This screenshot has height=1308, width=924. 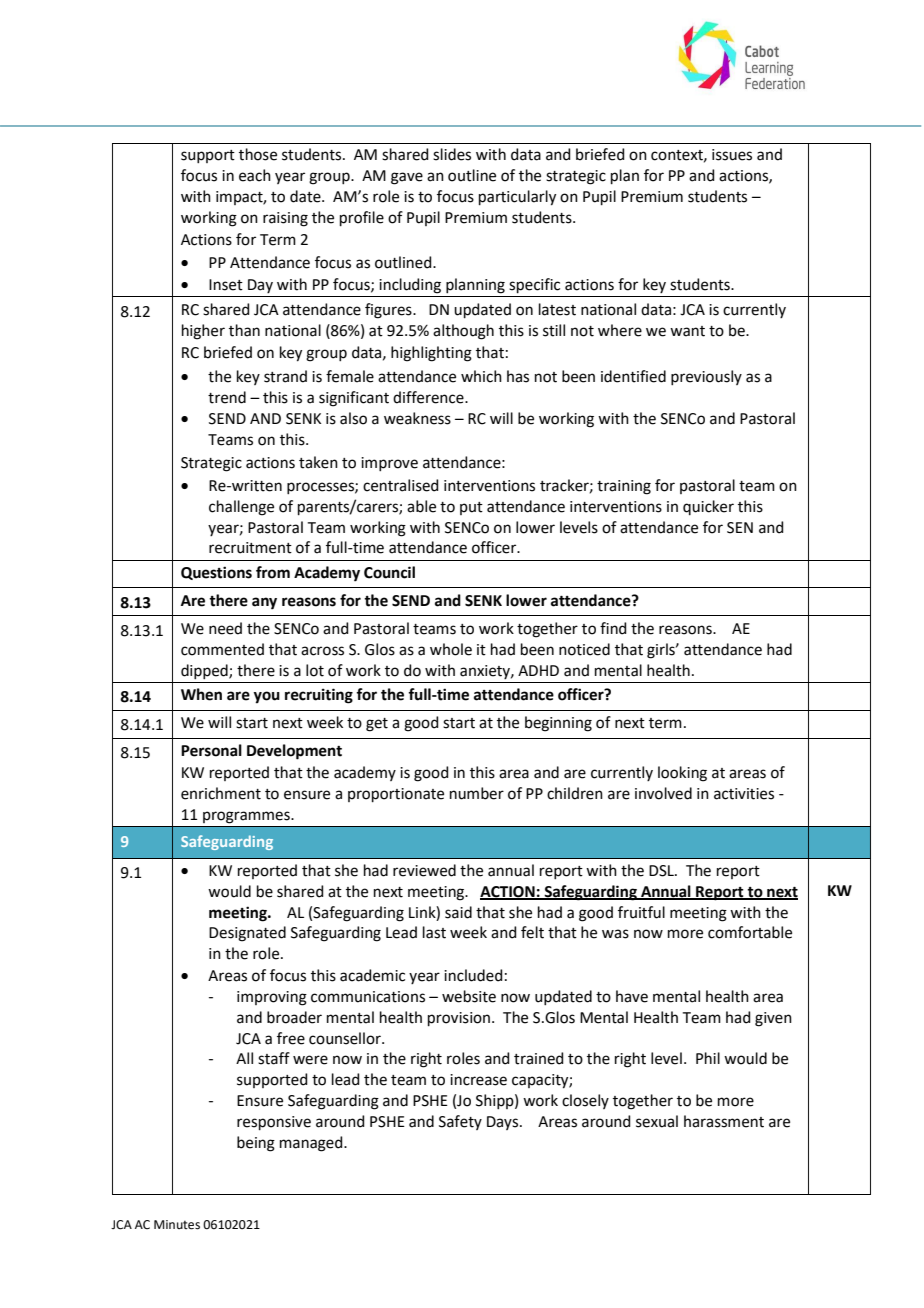 What do you see at coordinates (732, 155) in the screenshot?
I see `issues` at bounding box center [732, 155].
